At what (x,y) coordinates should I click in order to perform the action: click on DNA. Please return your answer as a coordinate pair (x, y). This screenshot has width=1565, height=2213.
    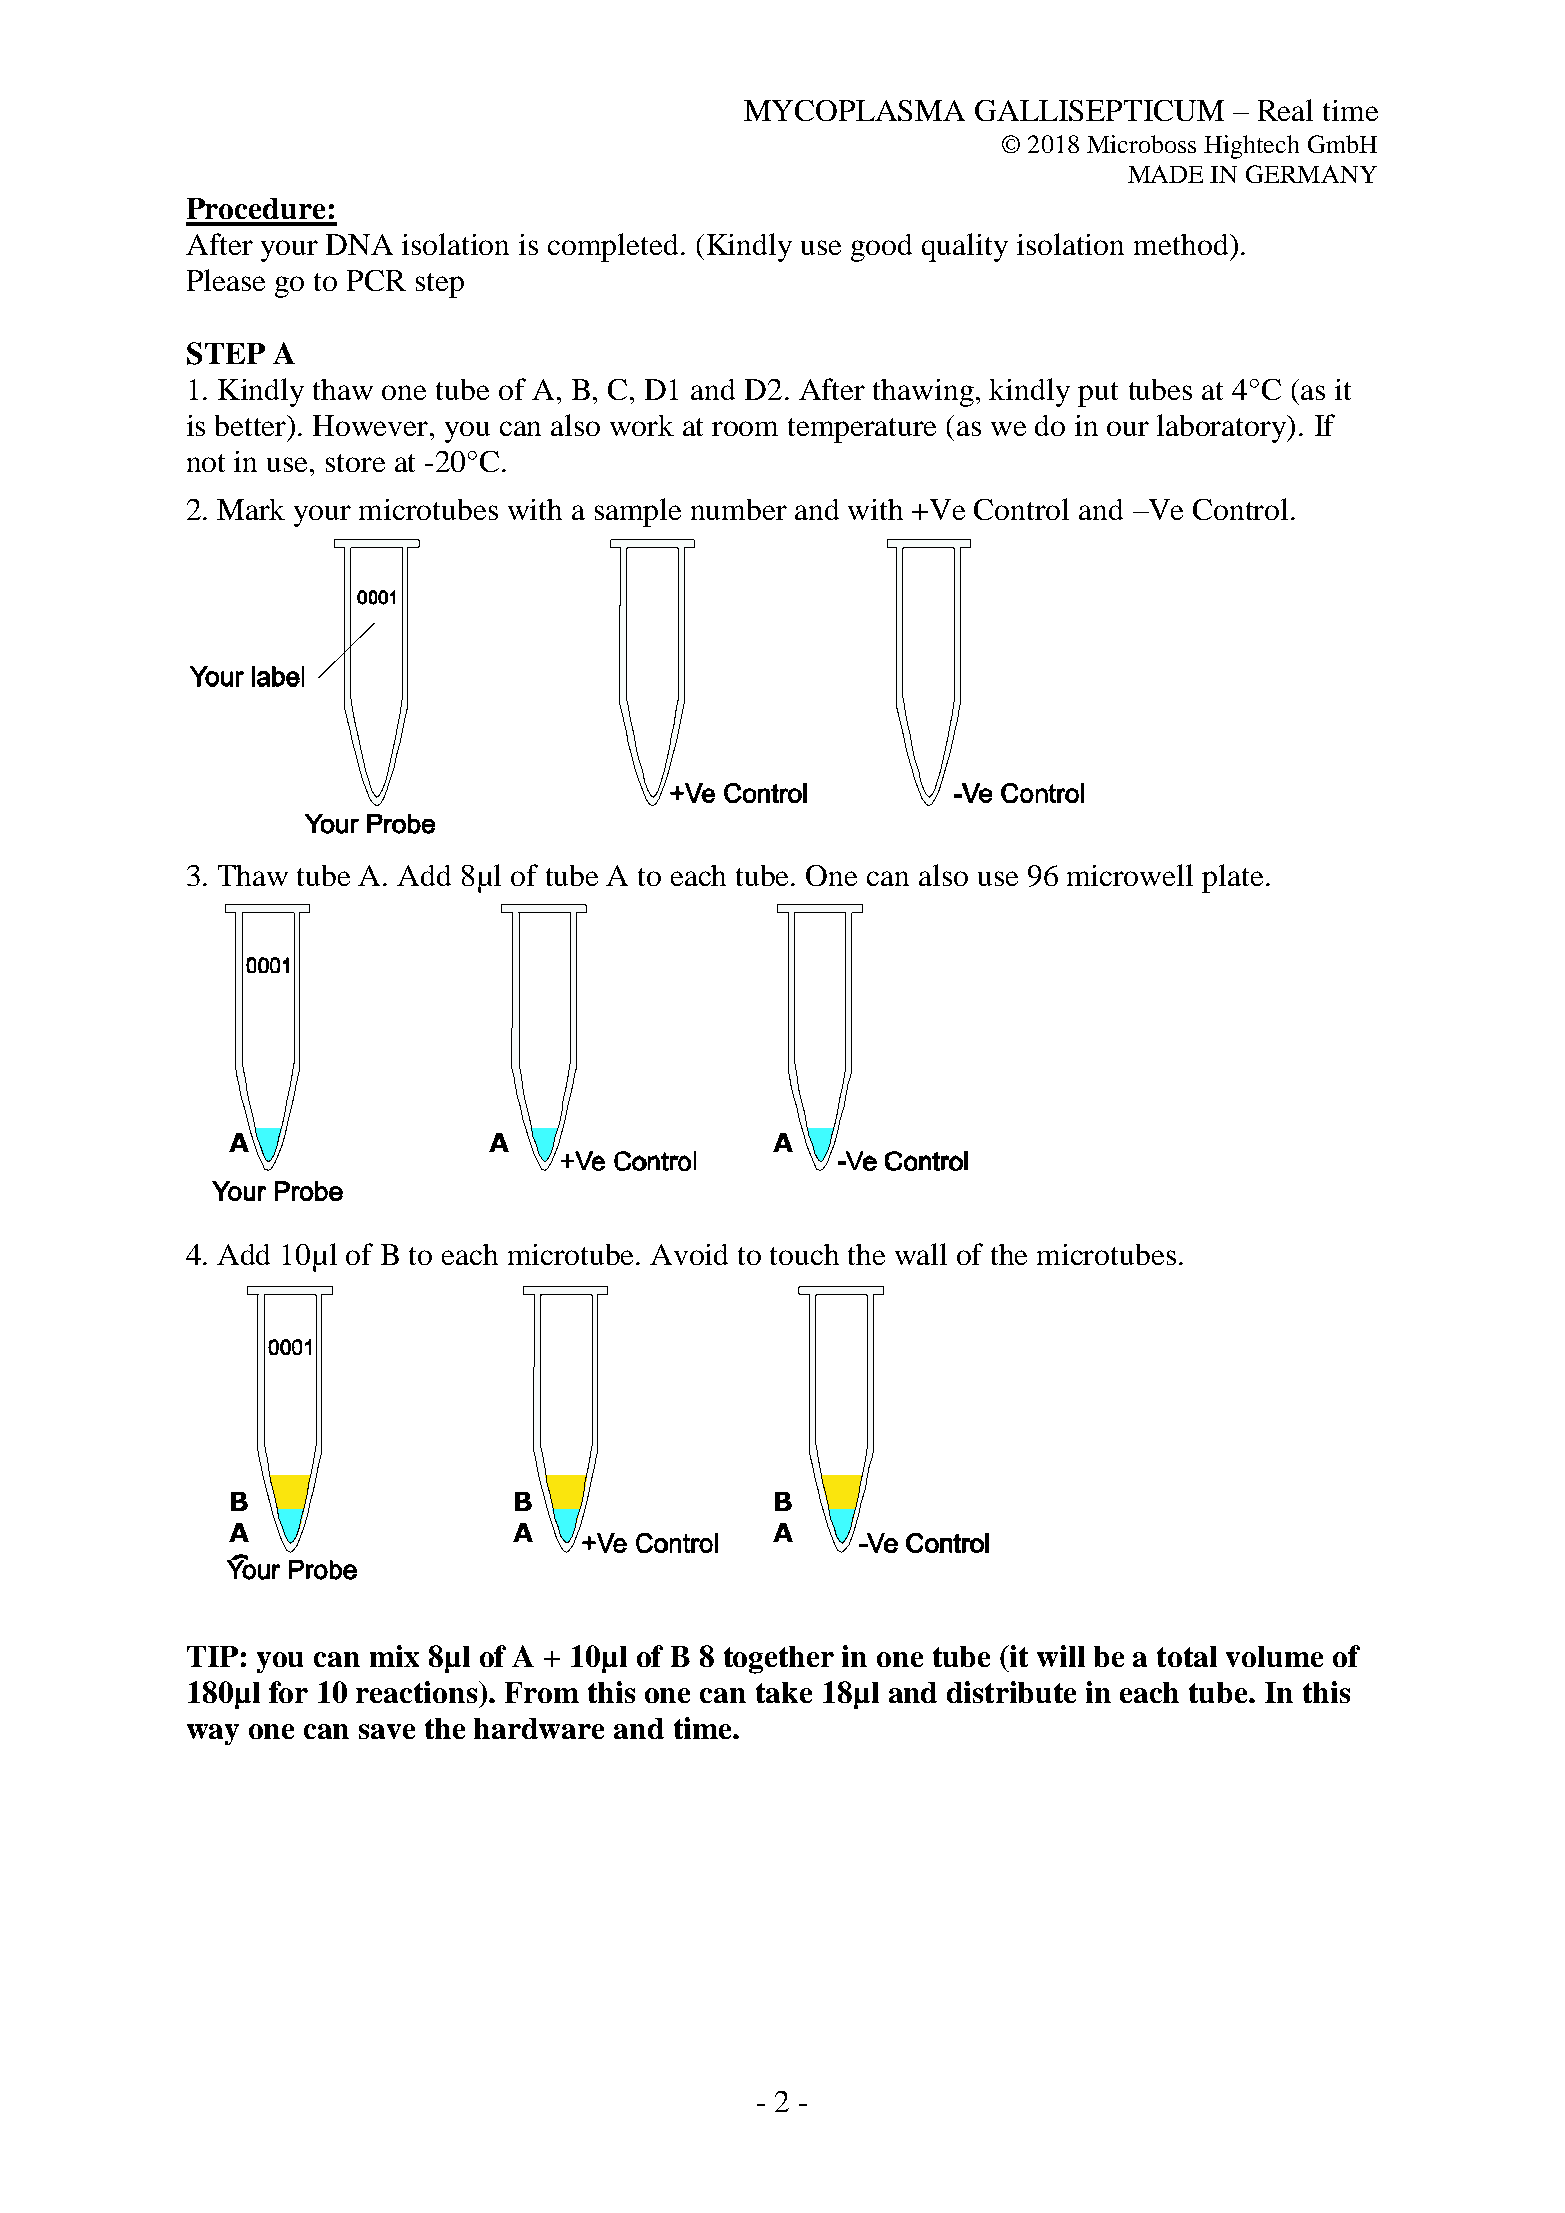
    Looking at the image, I should click on (359, 244).
